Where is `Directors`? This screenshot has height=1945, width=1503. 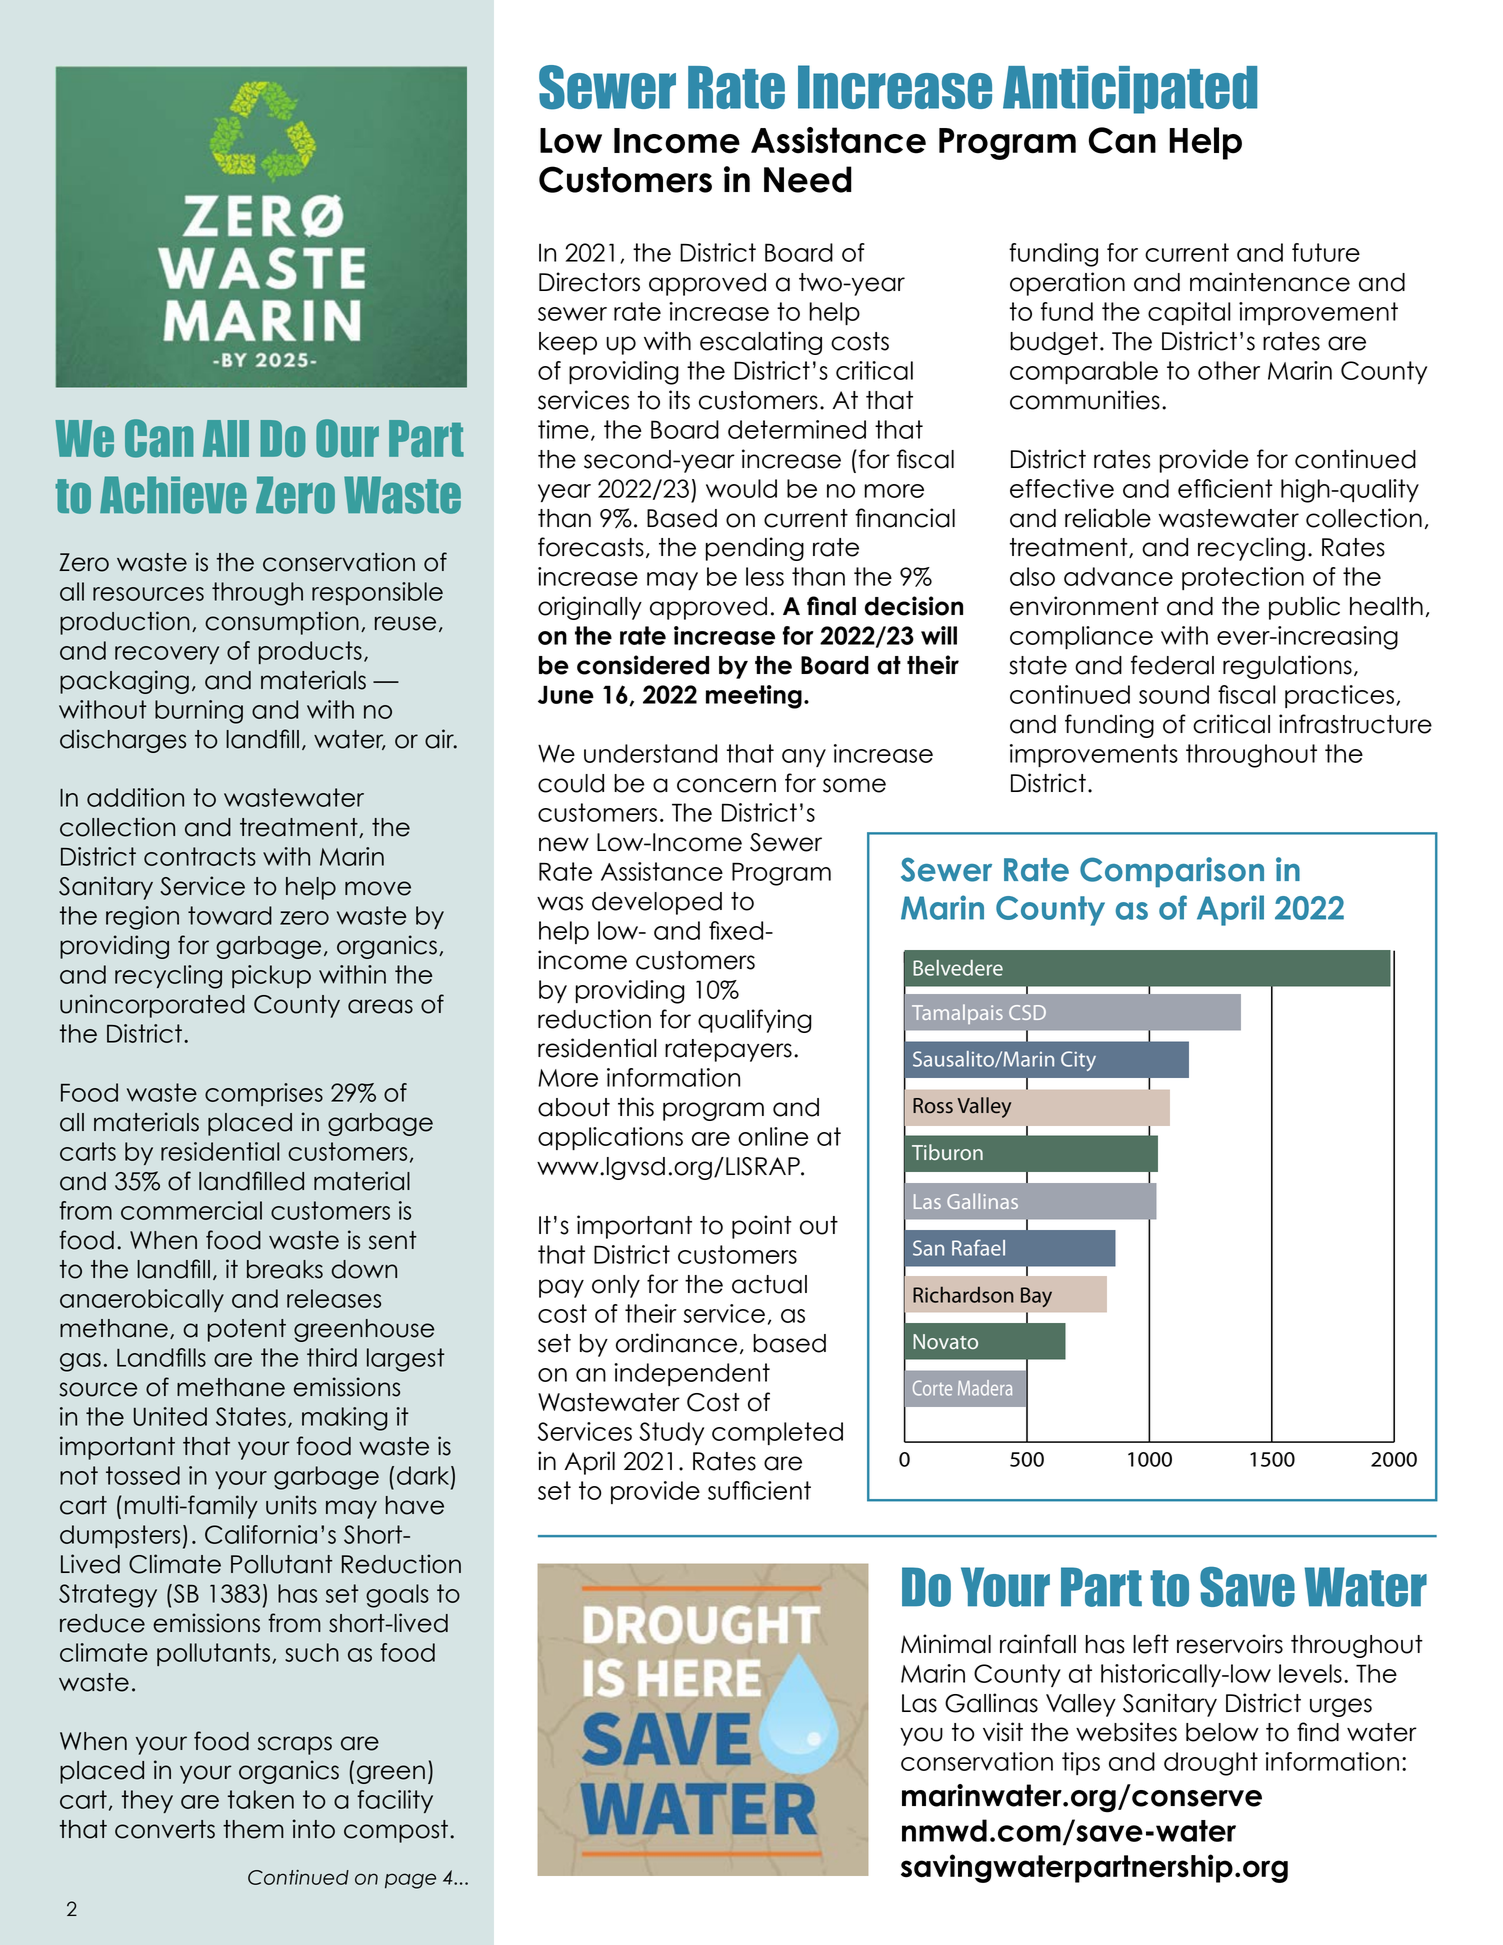 Directors is located at coordinates (589, 282).
